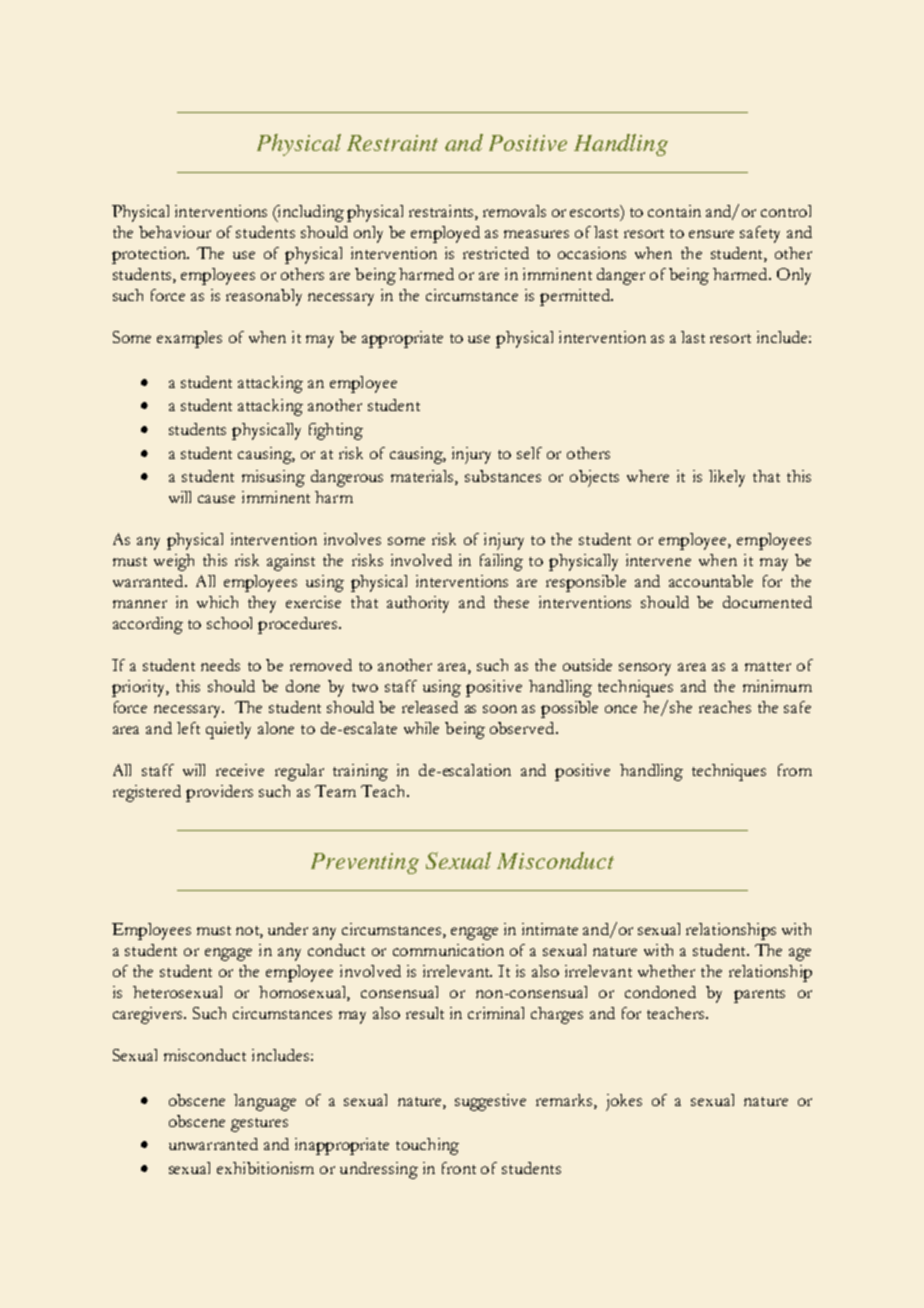 Image resolution: width=924 pixels, height=1308 pixels. Describe the element at coordinates (259, 1125) in the page. I see `gestures` at that location.
